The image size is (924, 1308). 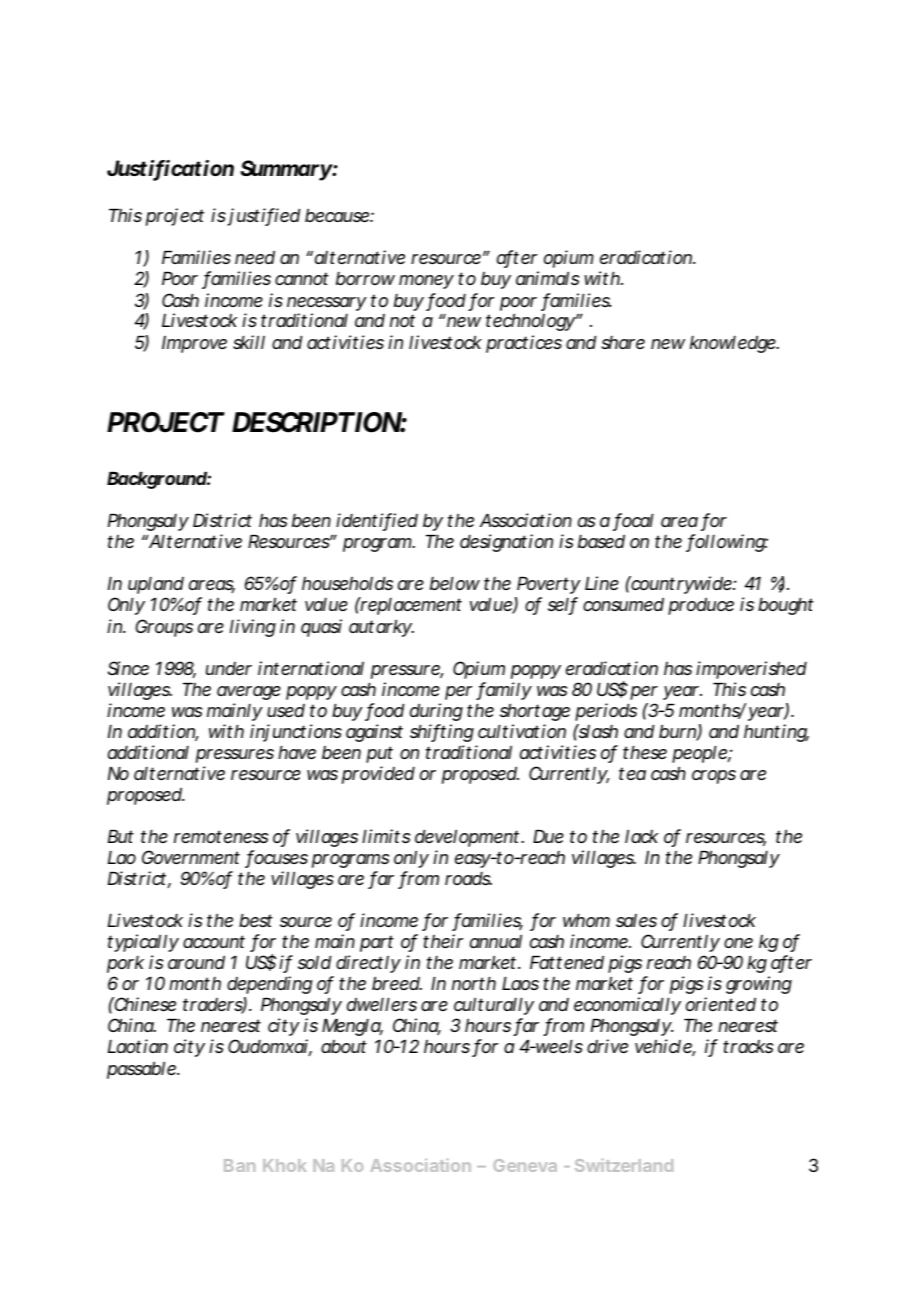 I want to click on roads, so click(x=468, y=878).
